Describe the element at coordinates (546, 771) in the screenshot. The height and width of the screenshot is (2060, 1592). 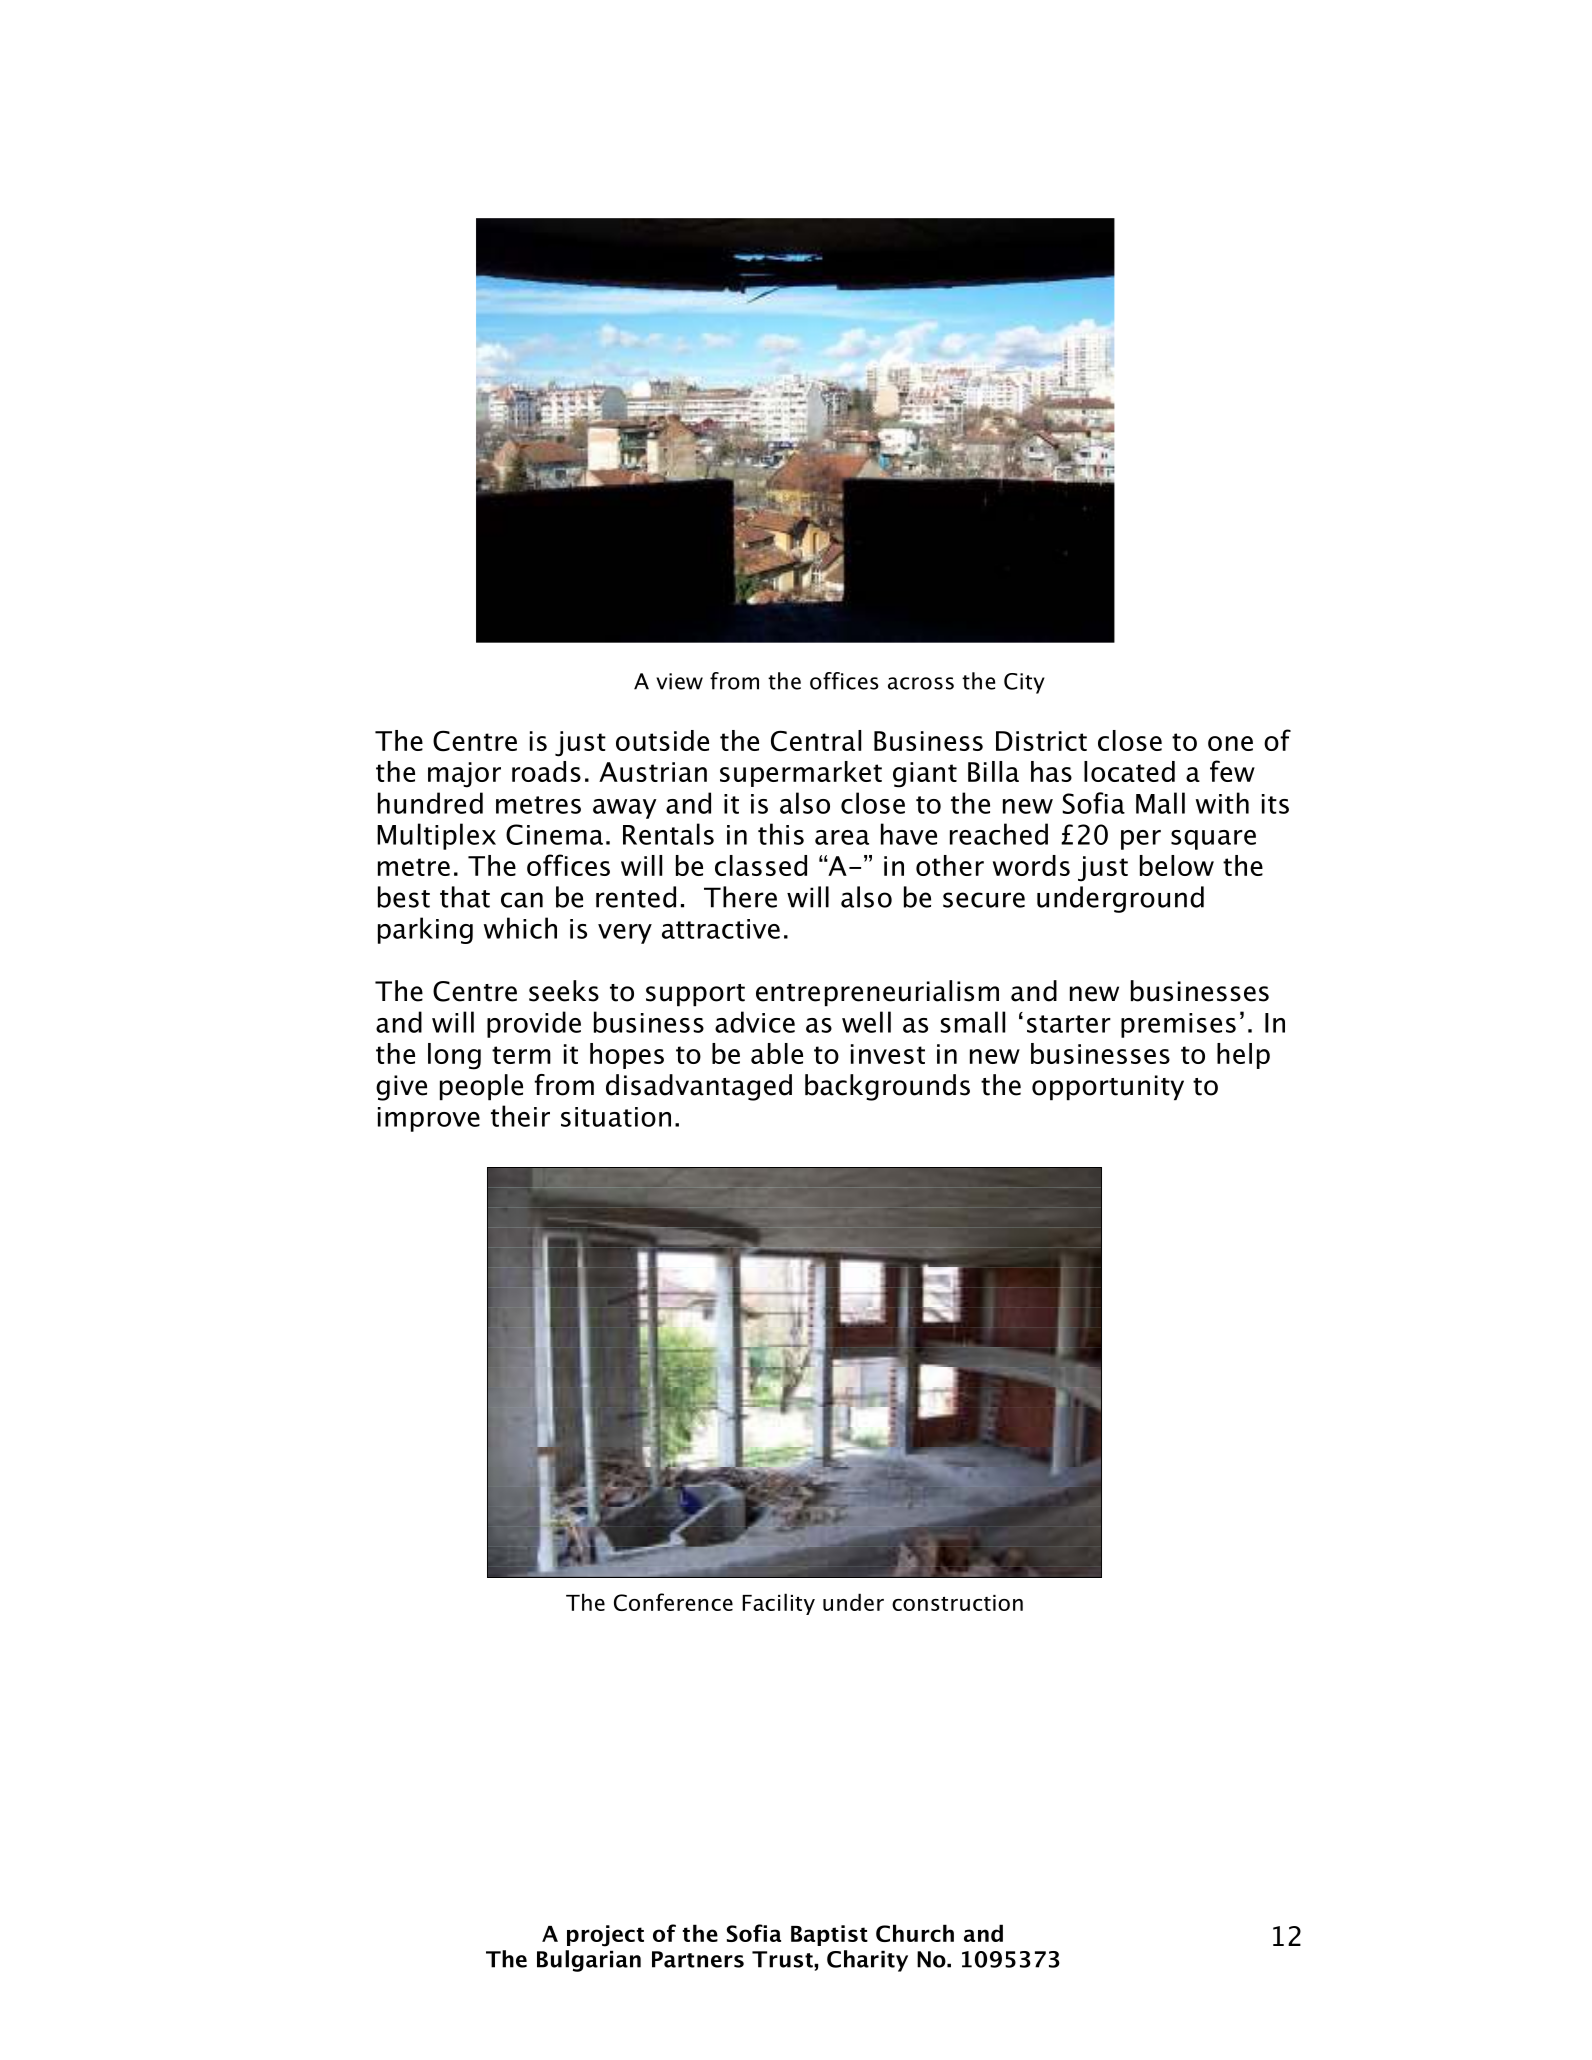
I see `roads` at that location.
